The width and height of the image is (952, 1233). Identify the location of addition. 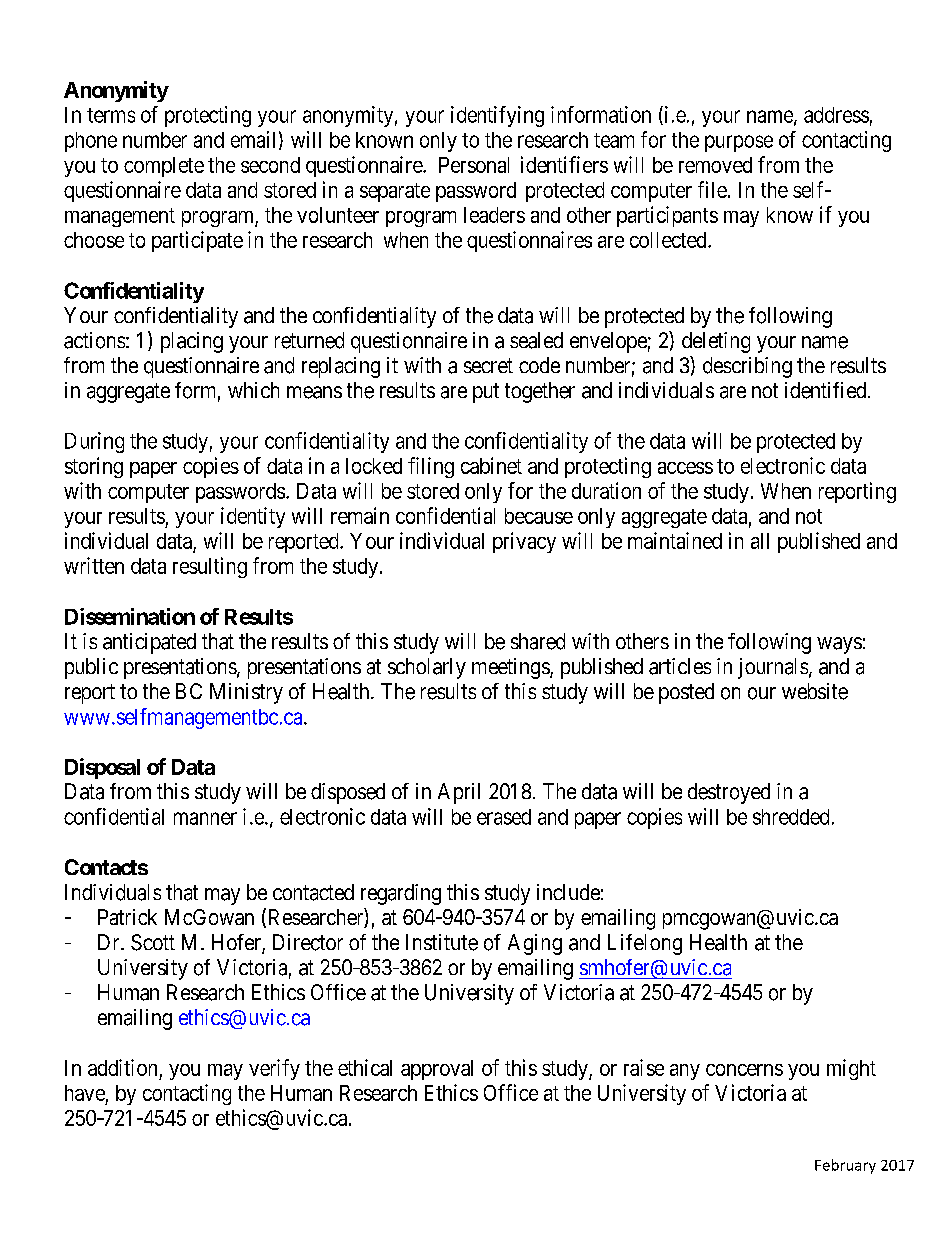
(122, 1067).
